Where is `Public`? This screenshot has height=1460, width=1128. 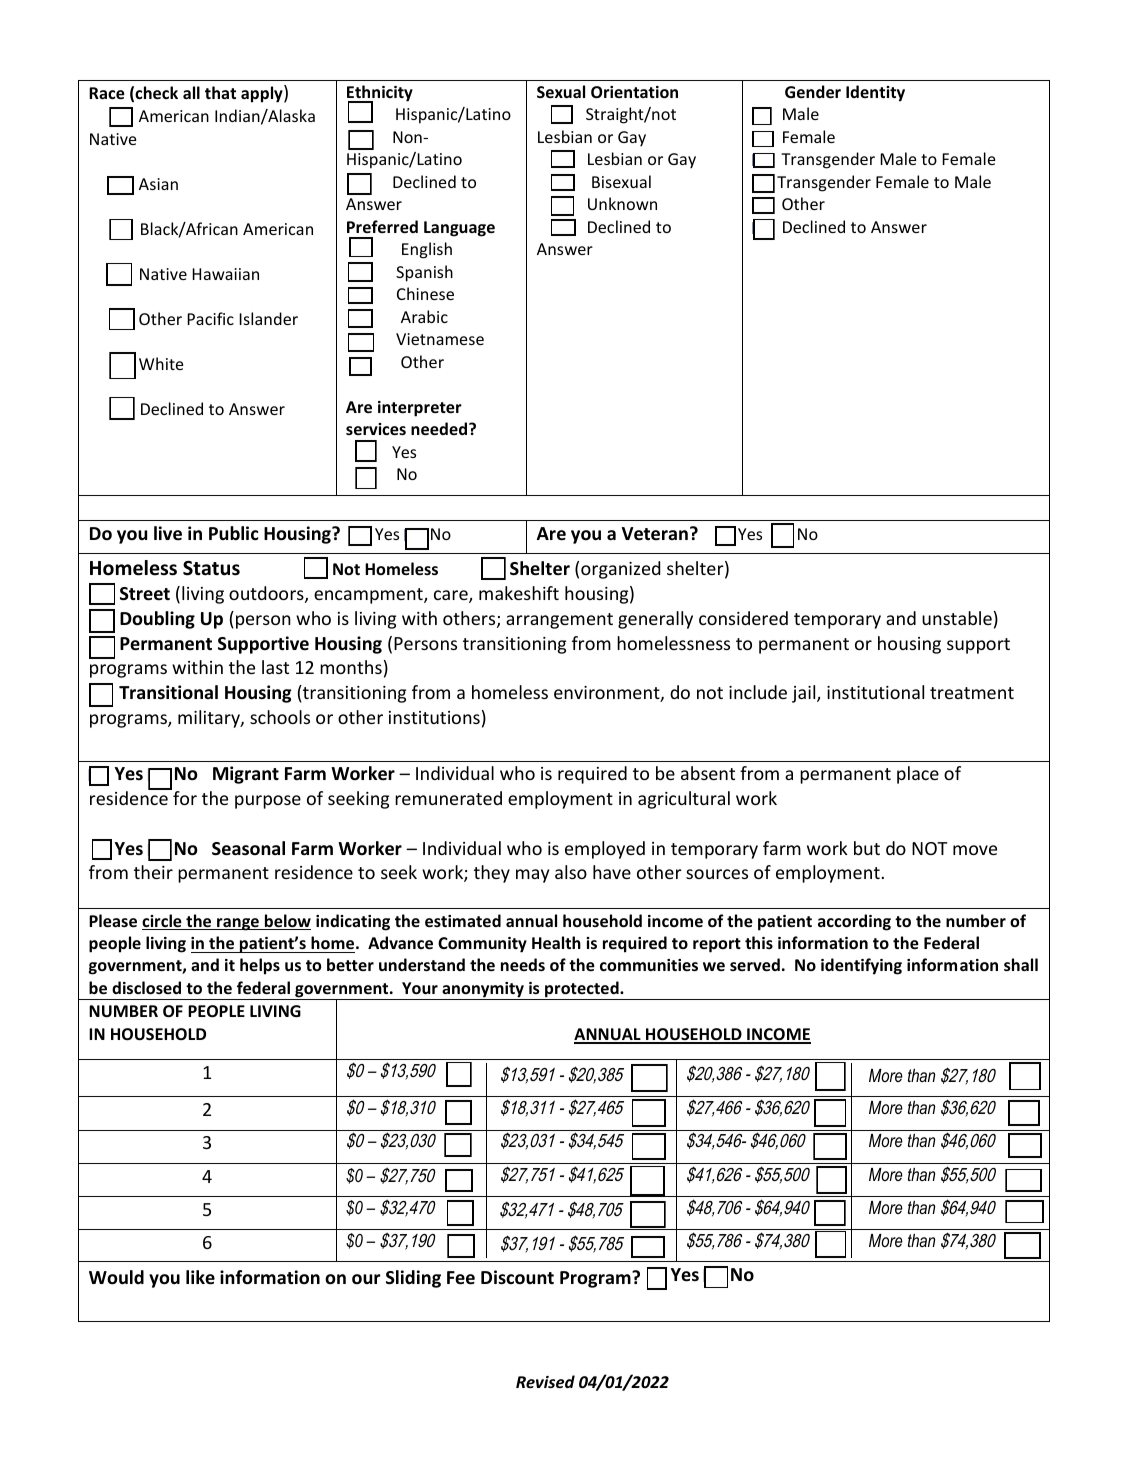
Public is located at coordinates (234, 533).
